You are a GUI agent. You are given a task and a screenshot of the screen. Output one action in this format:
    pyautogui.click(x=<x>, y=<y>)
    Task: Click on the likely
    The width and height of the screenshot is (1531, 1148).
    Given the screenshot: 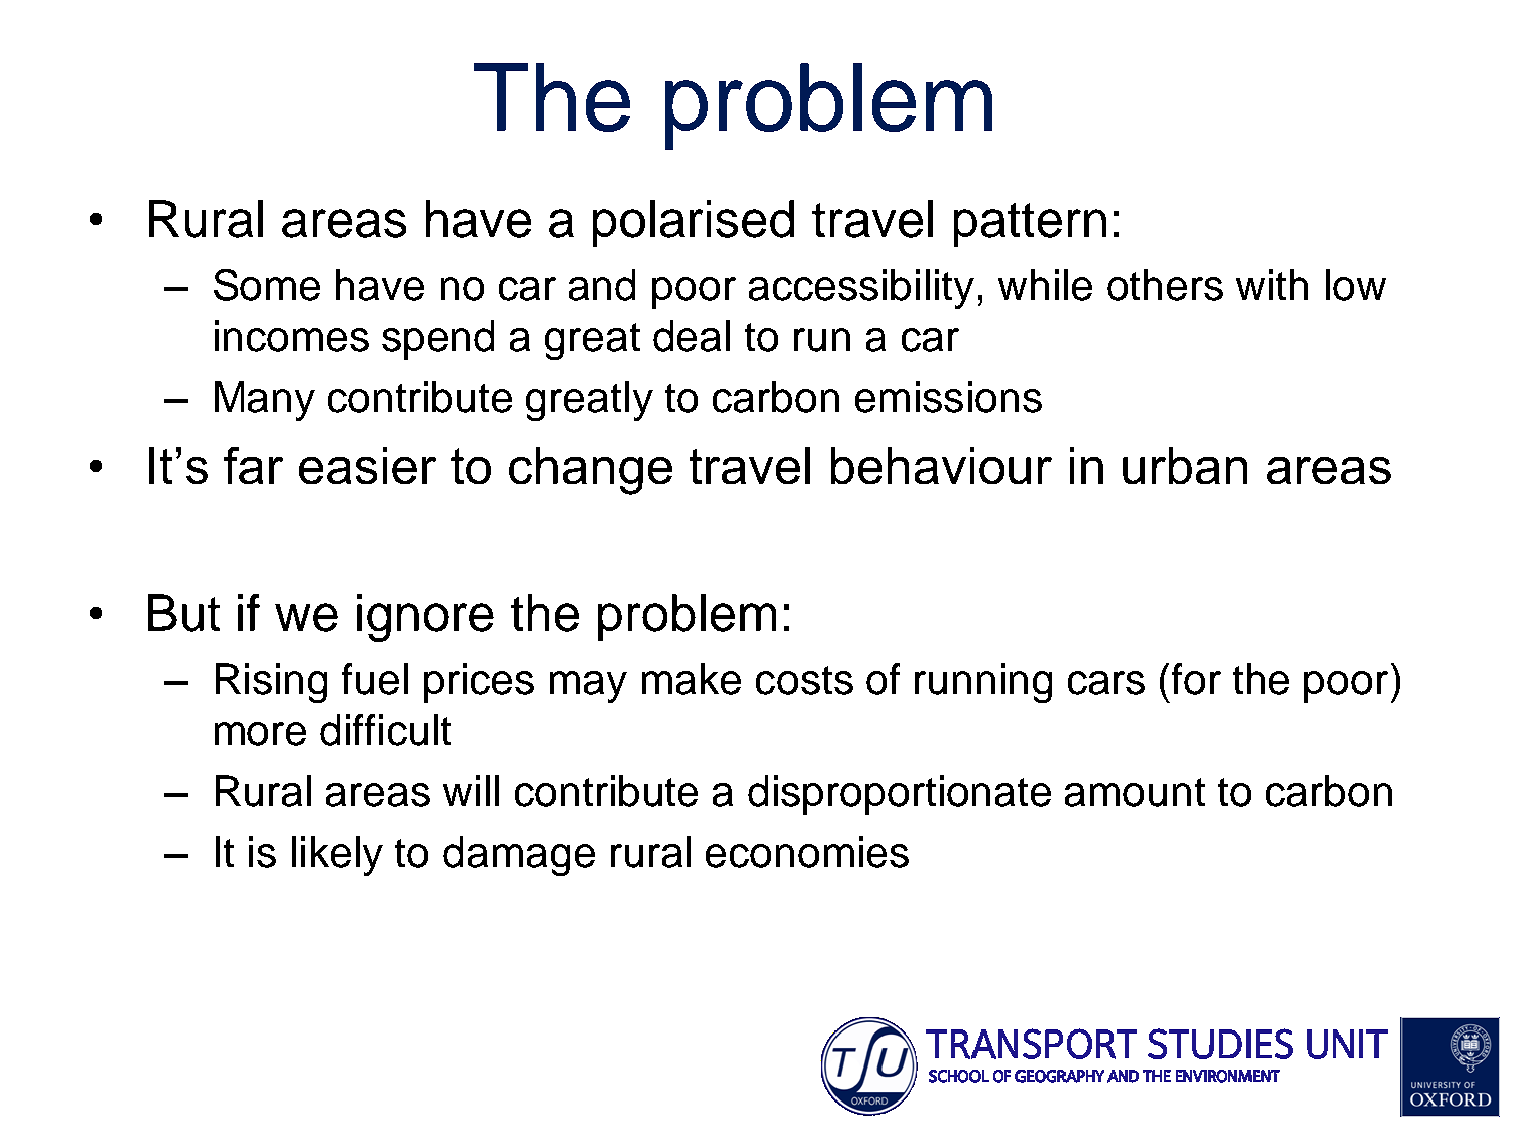 What is the action you would take?
    pyautogui.click(x=337, y=856)
